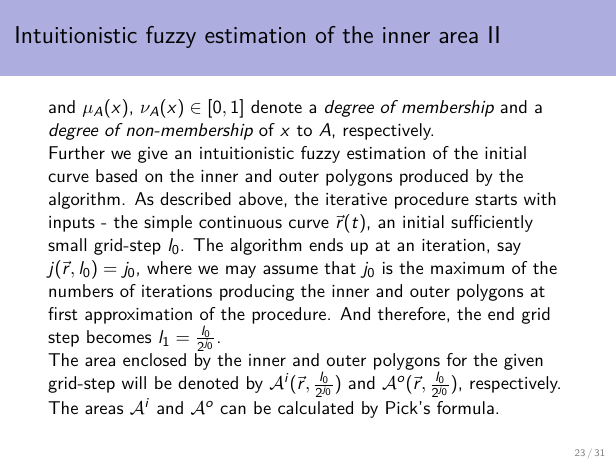 Image resolution: width=616 pixels, height=462 pixels. What do you see at coordinates (290, 269) in the document?
I see `assume` at bounding box center [290, 269].
